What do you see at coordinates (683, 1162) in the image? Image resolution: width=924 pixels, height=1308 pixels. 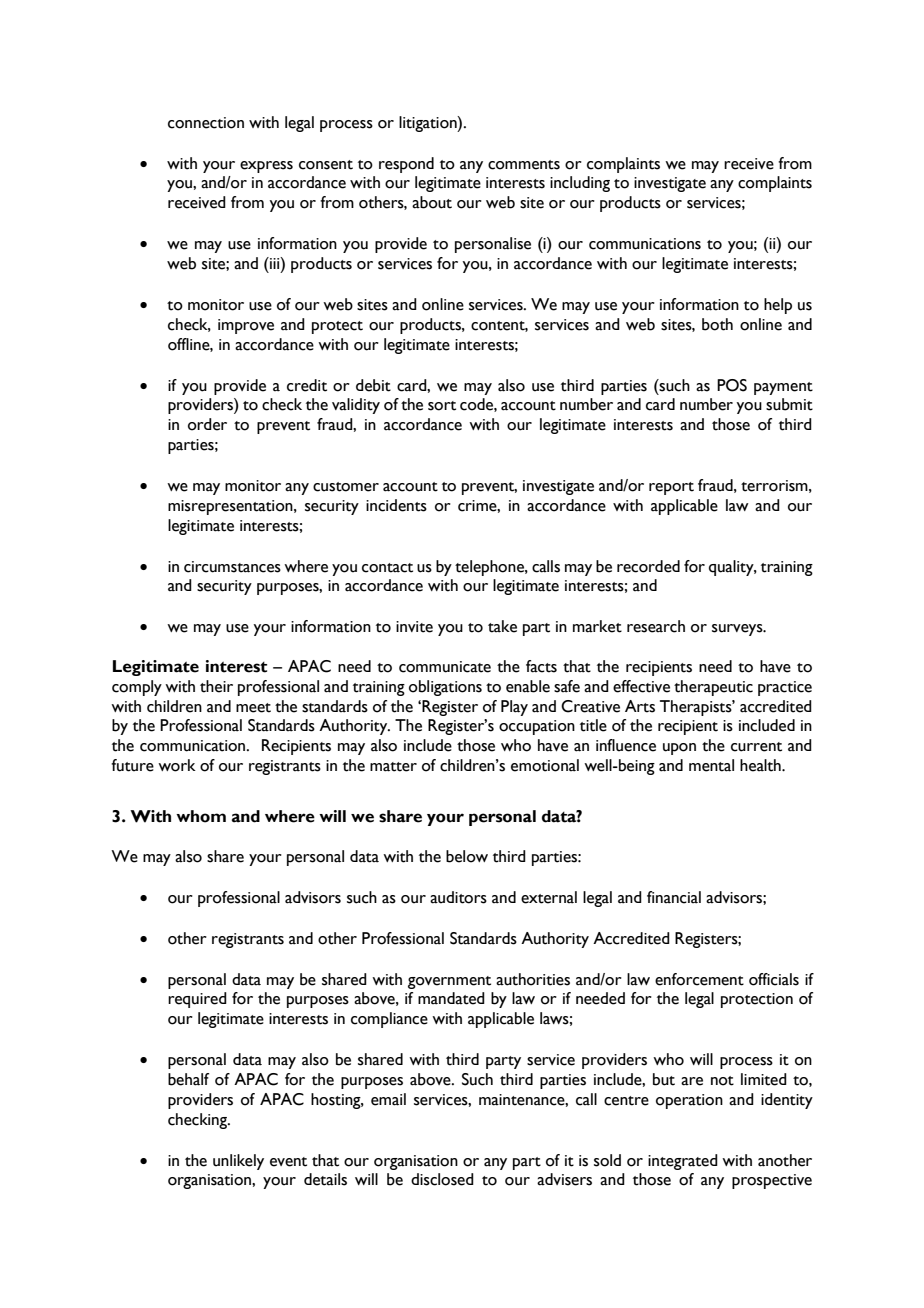 I see `integrated` at bounding box center [683, 1162].
